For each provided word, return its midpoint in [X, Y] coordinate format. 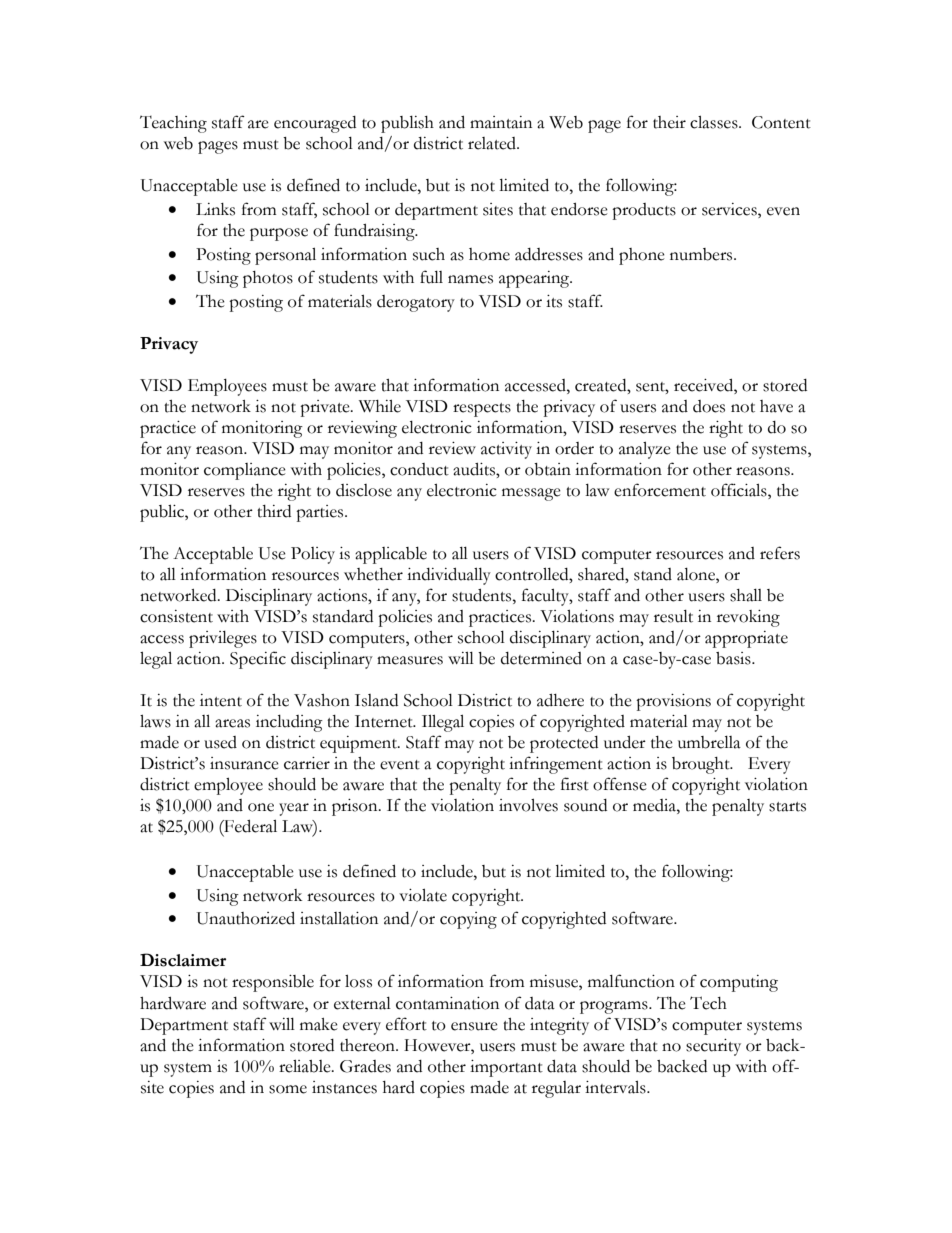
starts [787, 807]
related [493, 143]
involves [528, 805]
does [709, 406]
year [294, 809]
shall [746, 595]
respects [482, 410]
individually [449, 576]
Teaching [173, 124]
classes [715, 122]
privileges [223, 639]
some [288, 1089]
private [326, 408]
